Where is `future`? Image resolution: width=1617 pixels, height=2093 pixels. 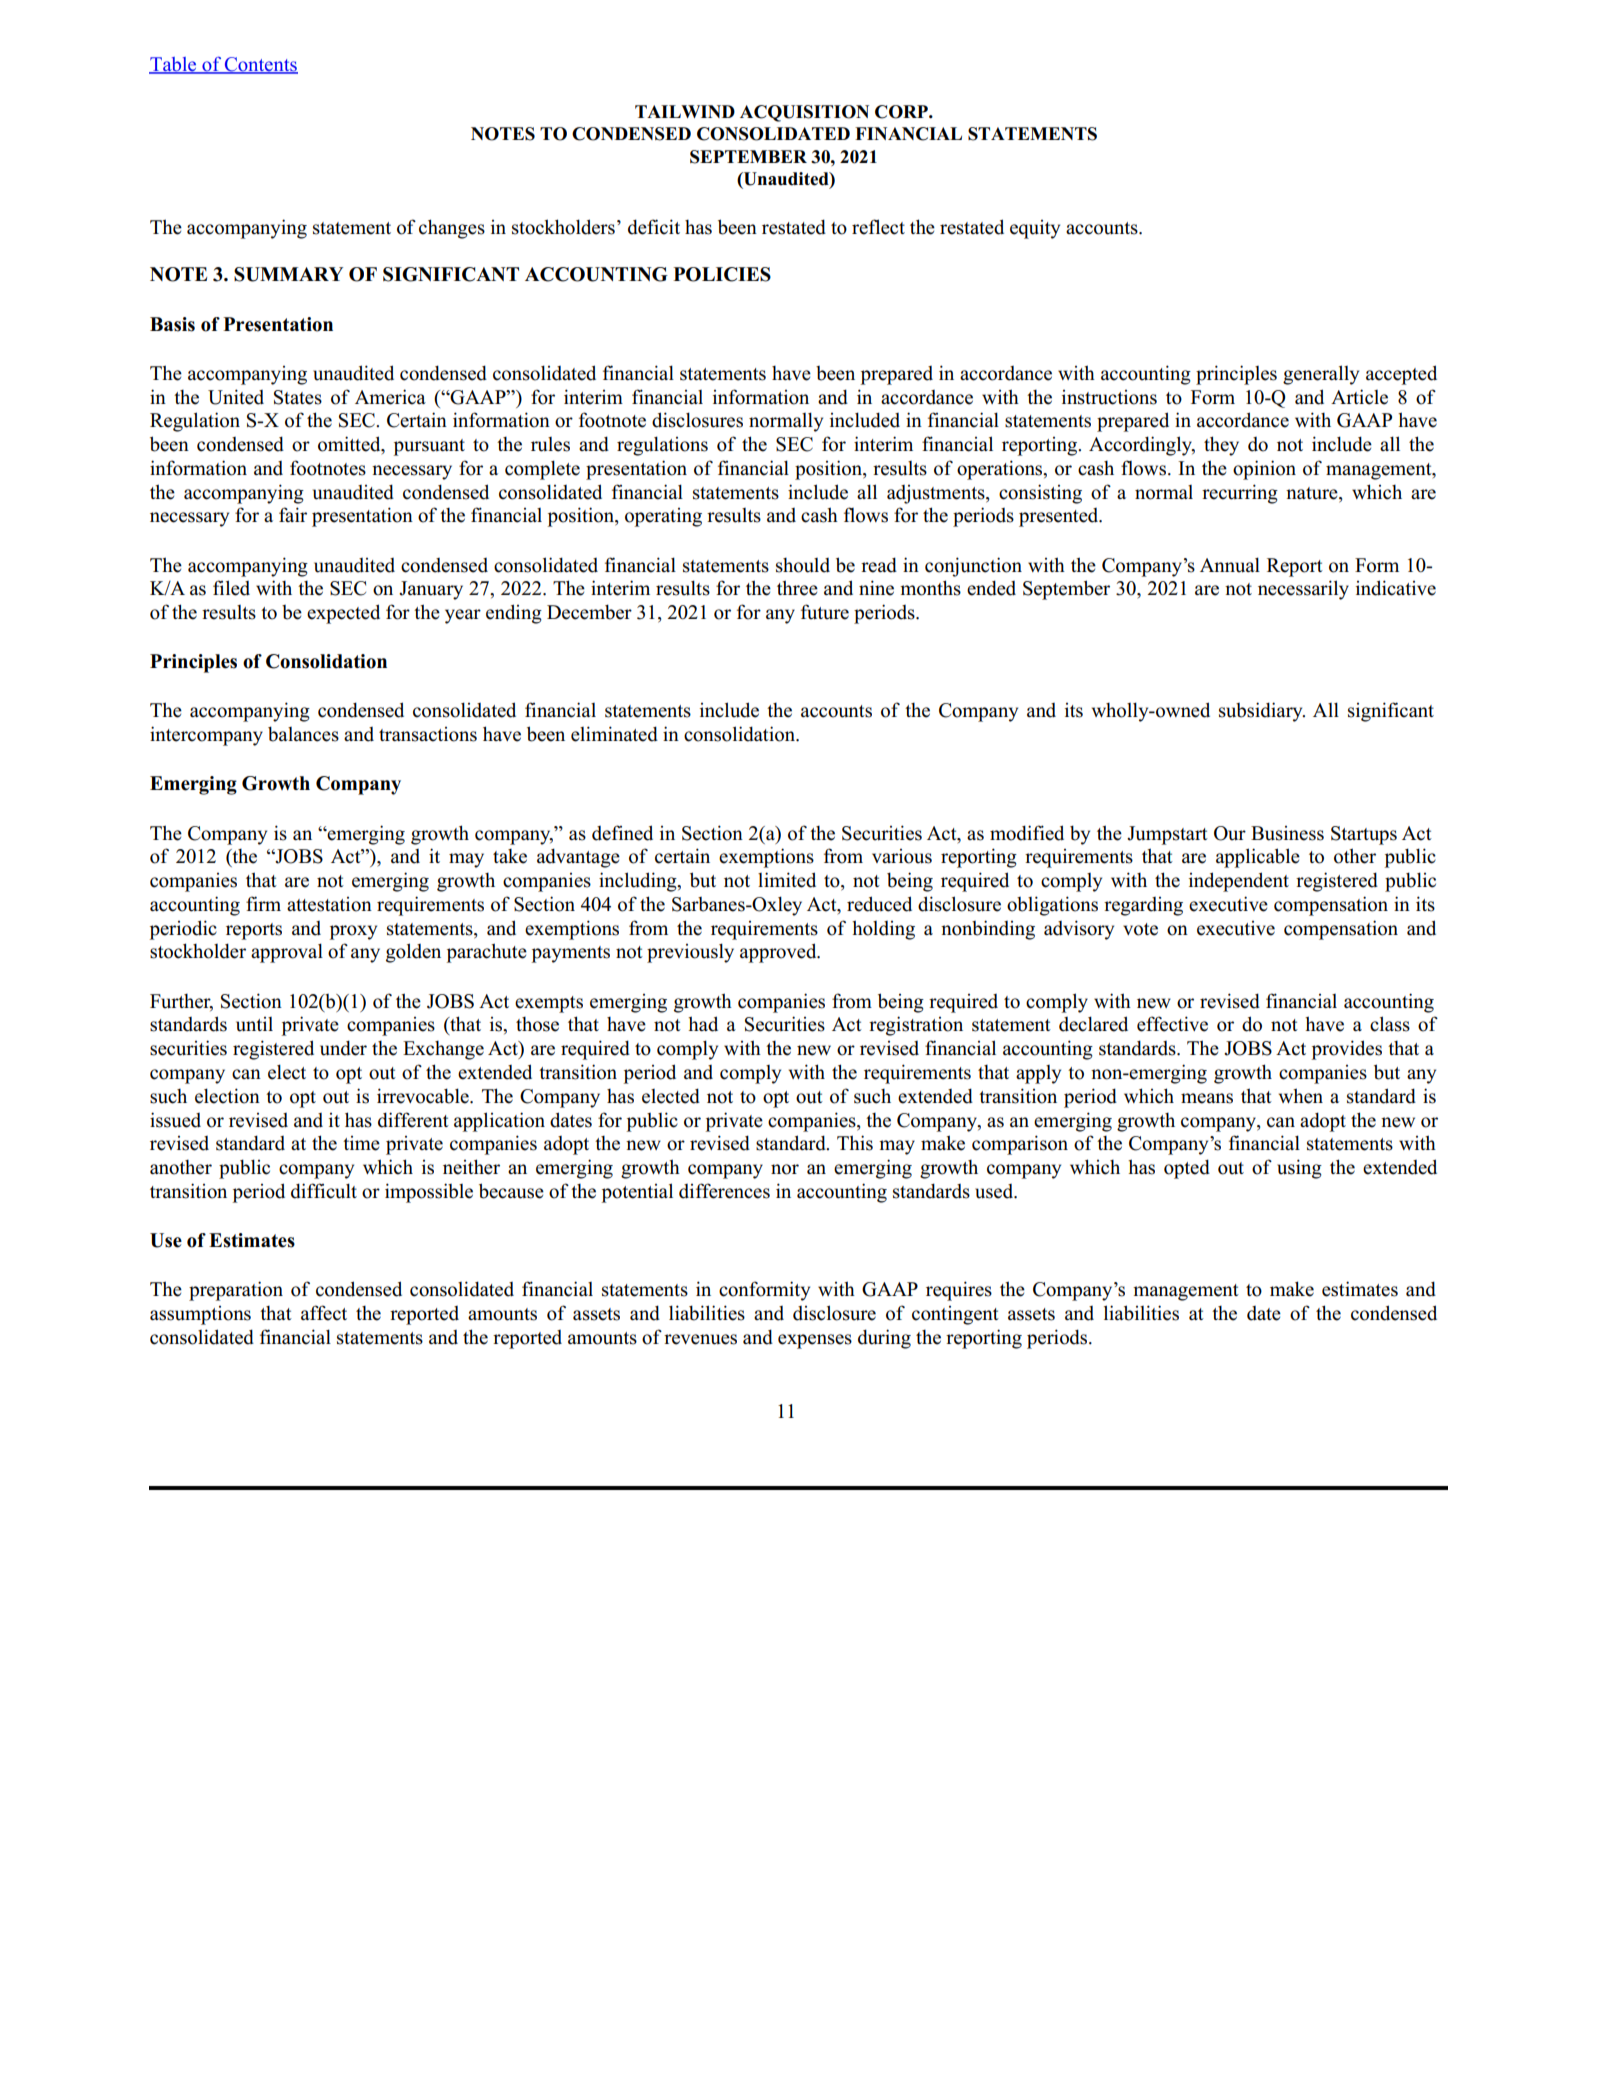
future is located at coordinates (825, 612).
